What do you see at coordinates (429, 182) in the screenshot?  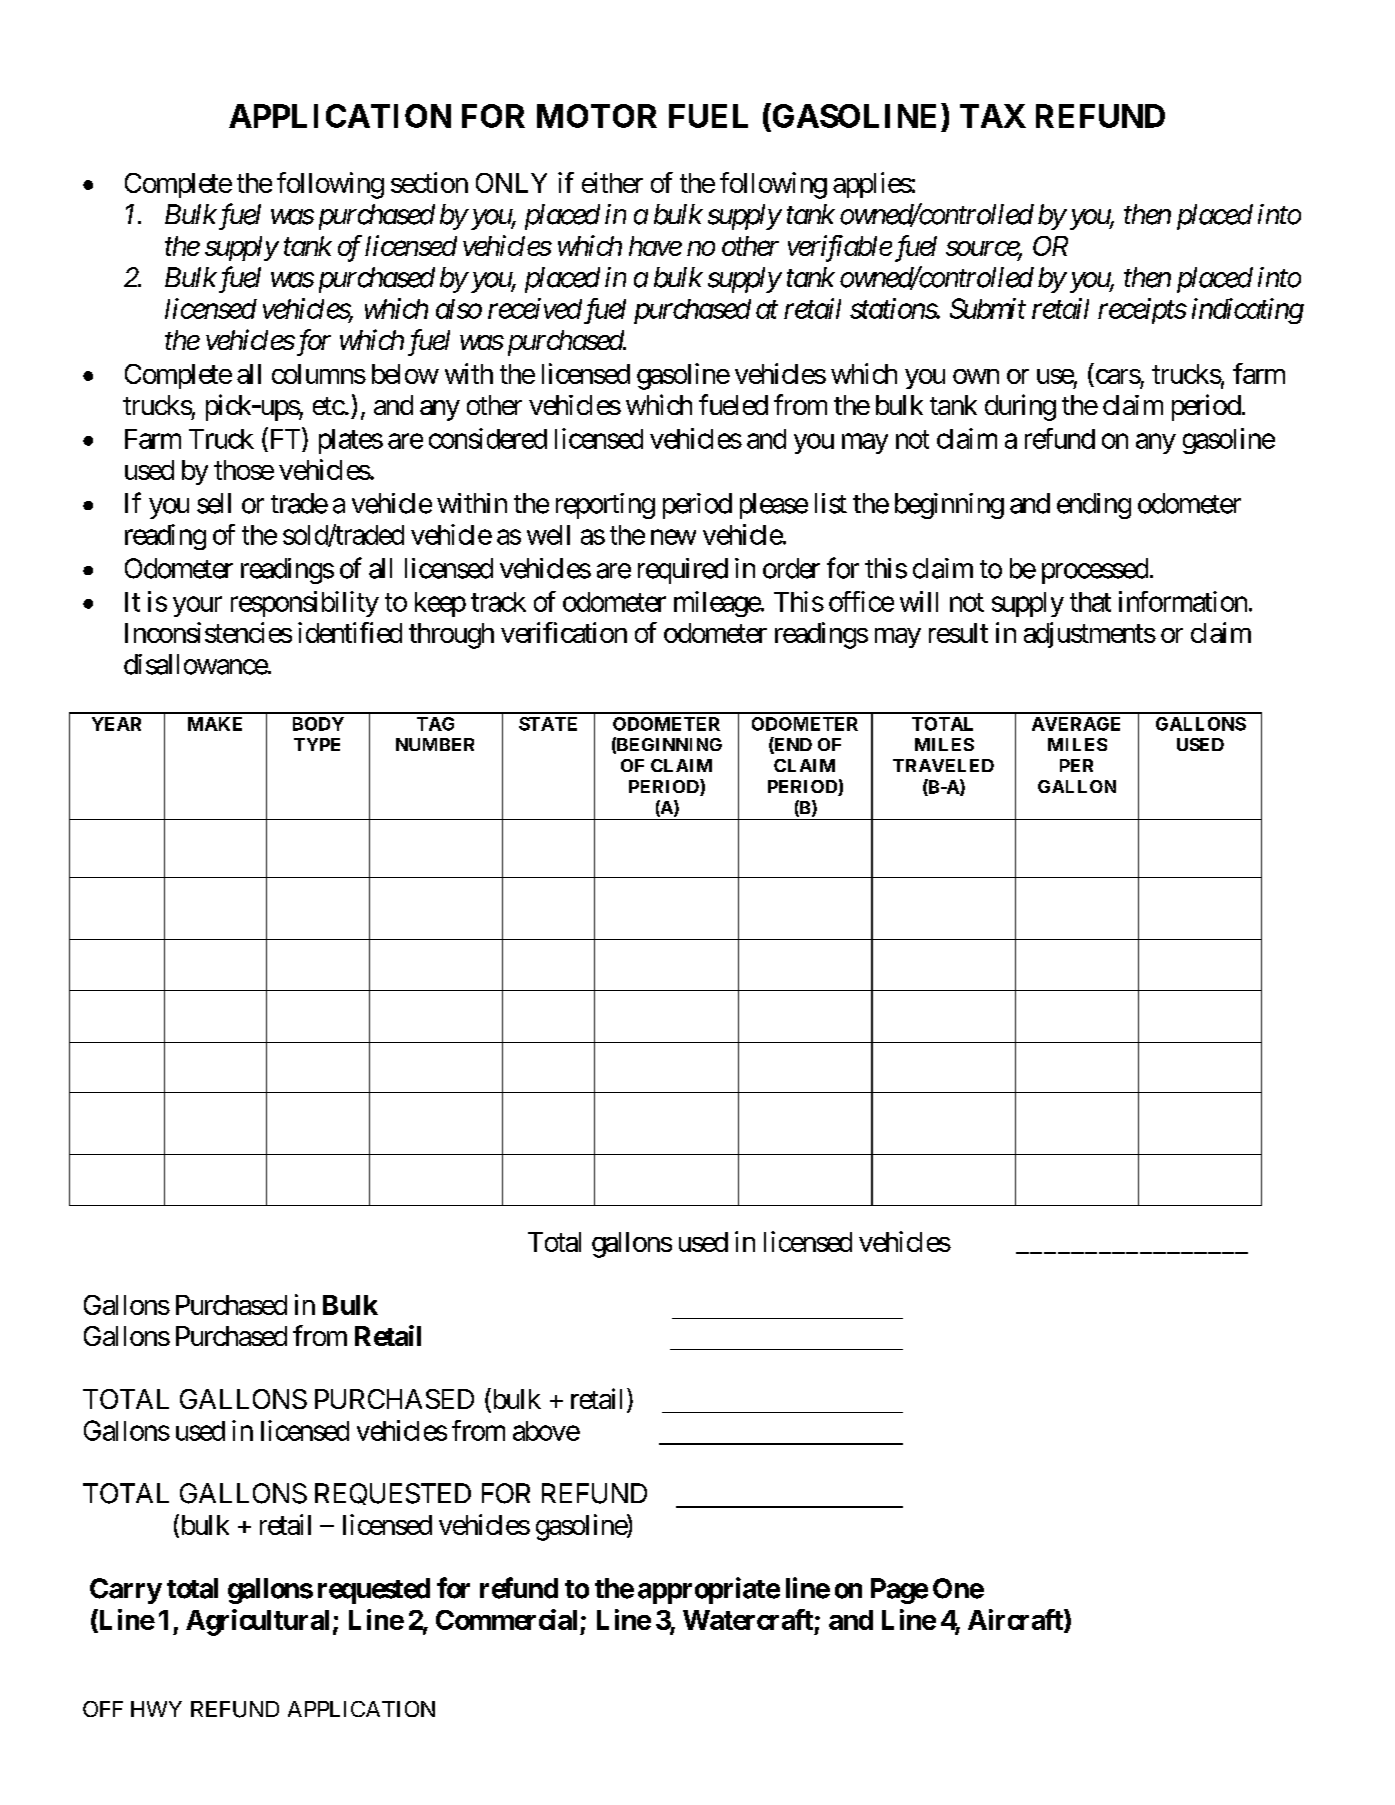 I see `section` at bounding box center [429, 182].
